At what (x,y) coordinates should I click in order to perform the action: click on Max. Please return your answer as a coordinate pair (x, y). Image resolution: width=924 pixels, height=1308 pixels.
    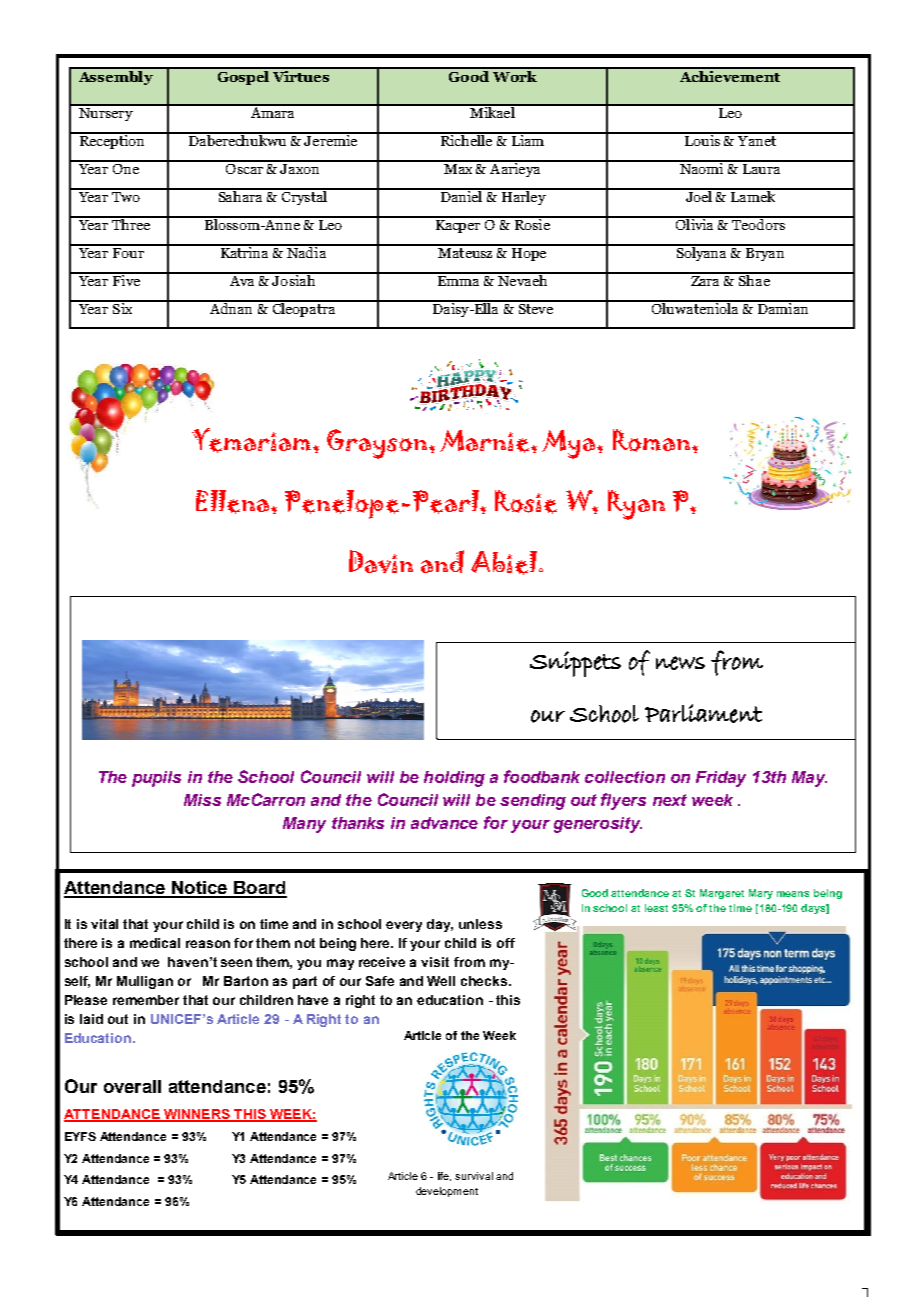
    Looking at the image, I should click on (458, 167).
